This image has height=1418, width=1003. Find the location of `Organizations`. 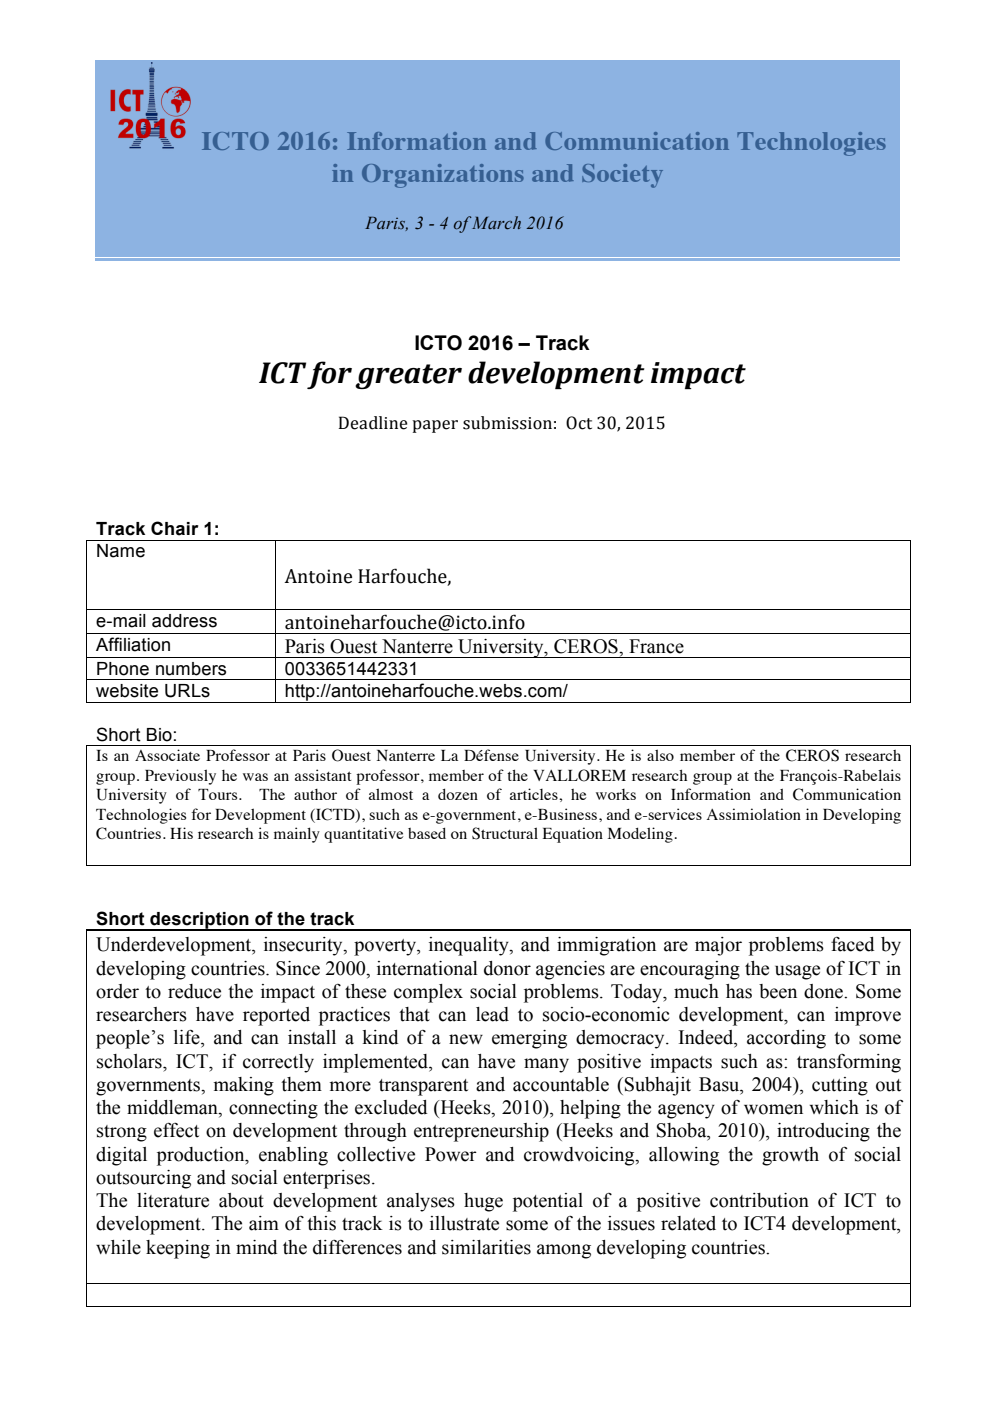

Organizations is located at coordinates (443, 176).
